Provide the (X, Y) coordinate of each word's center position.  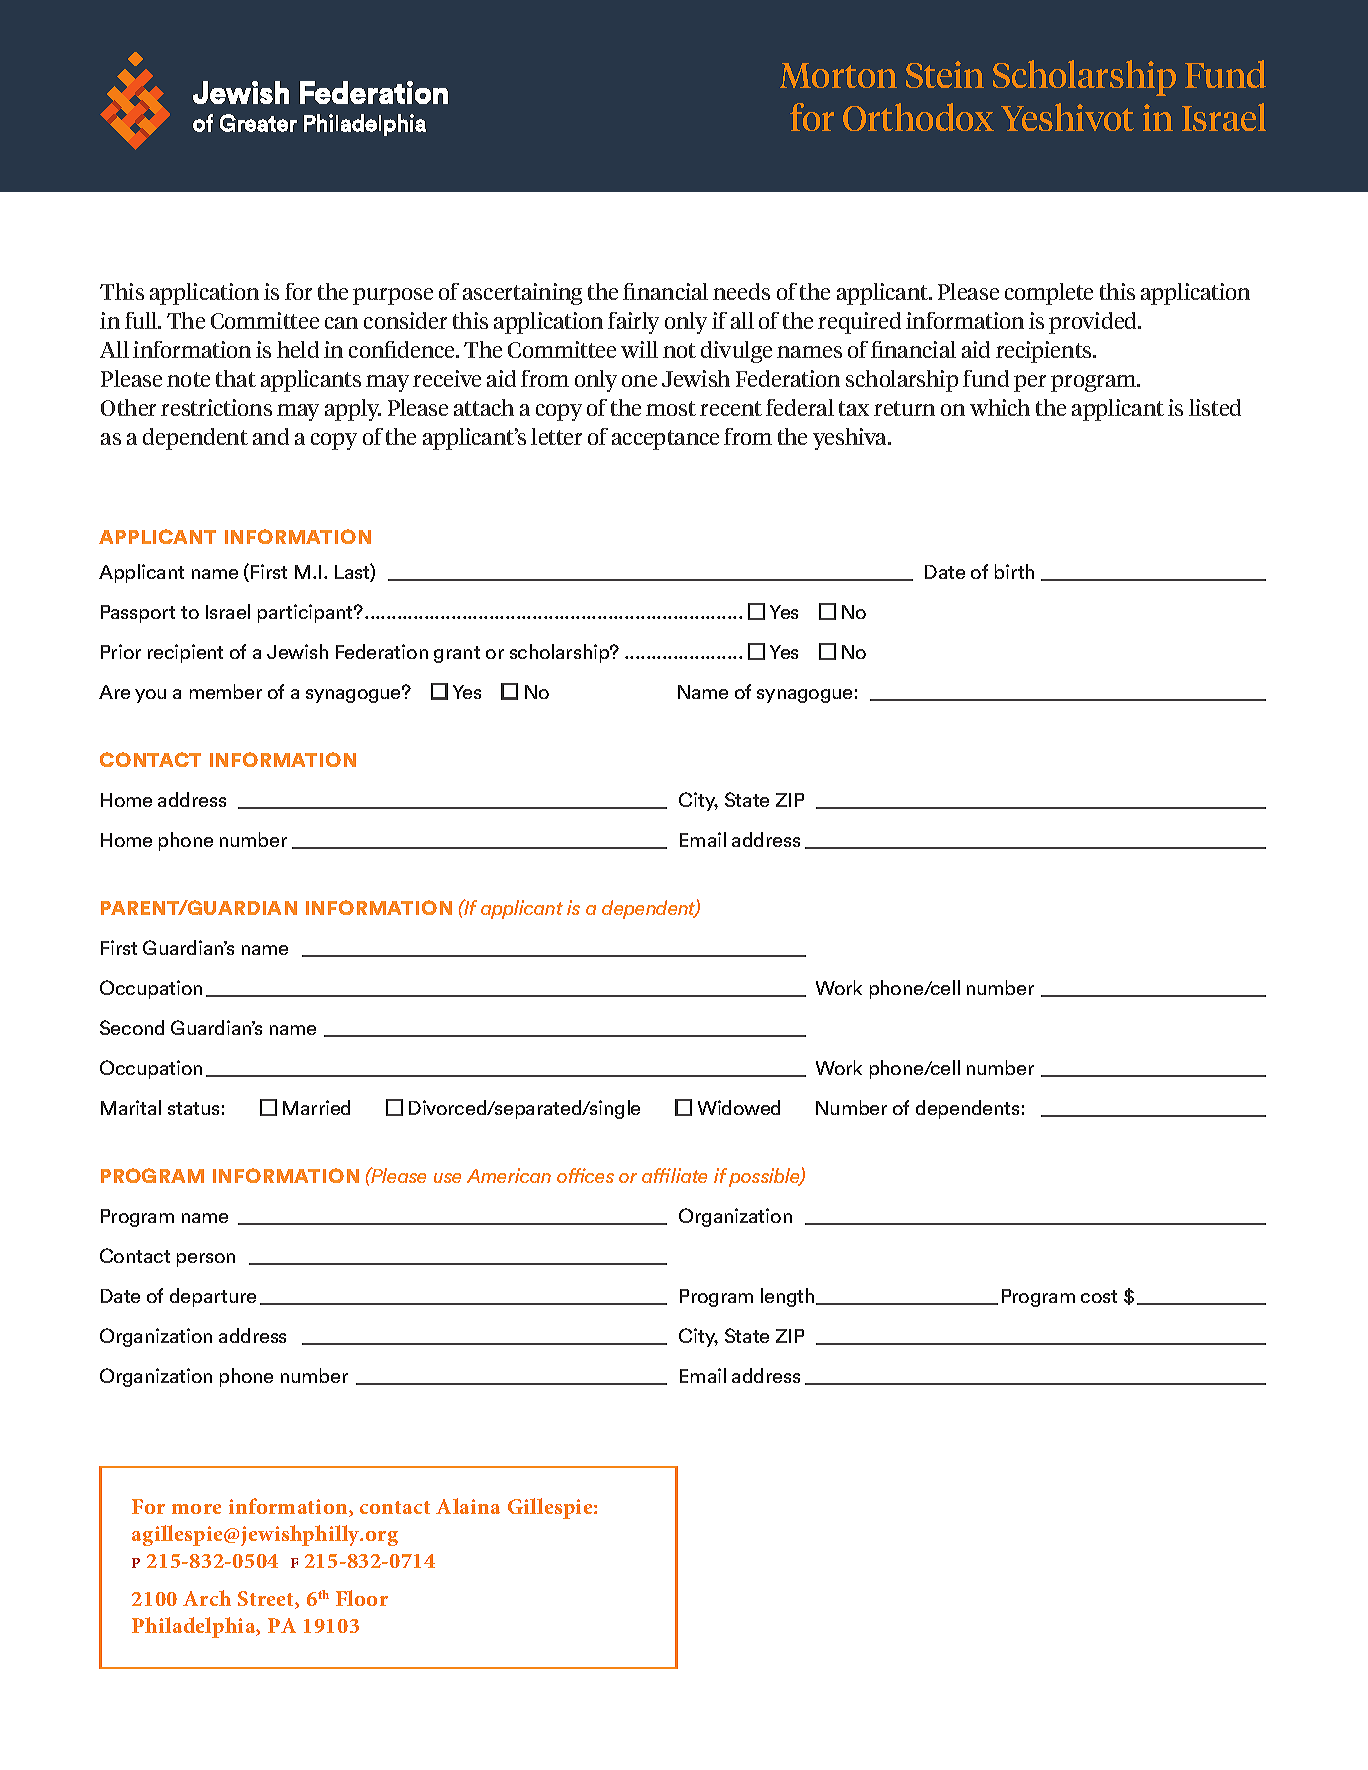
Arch (207, 1598)
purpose (393, 296)
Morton (838, 75)
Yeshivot (1067, 117)
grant (457, 654)
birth (1014, 571)
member (226, 691)
